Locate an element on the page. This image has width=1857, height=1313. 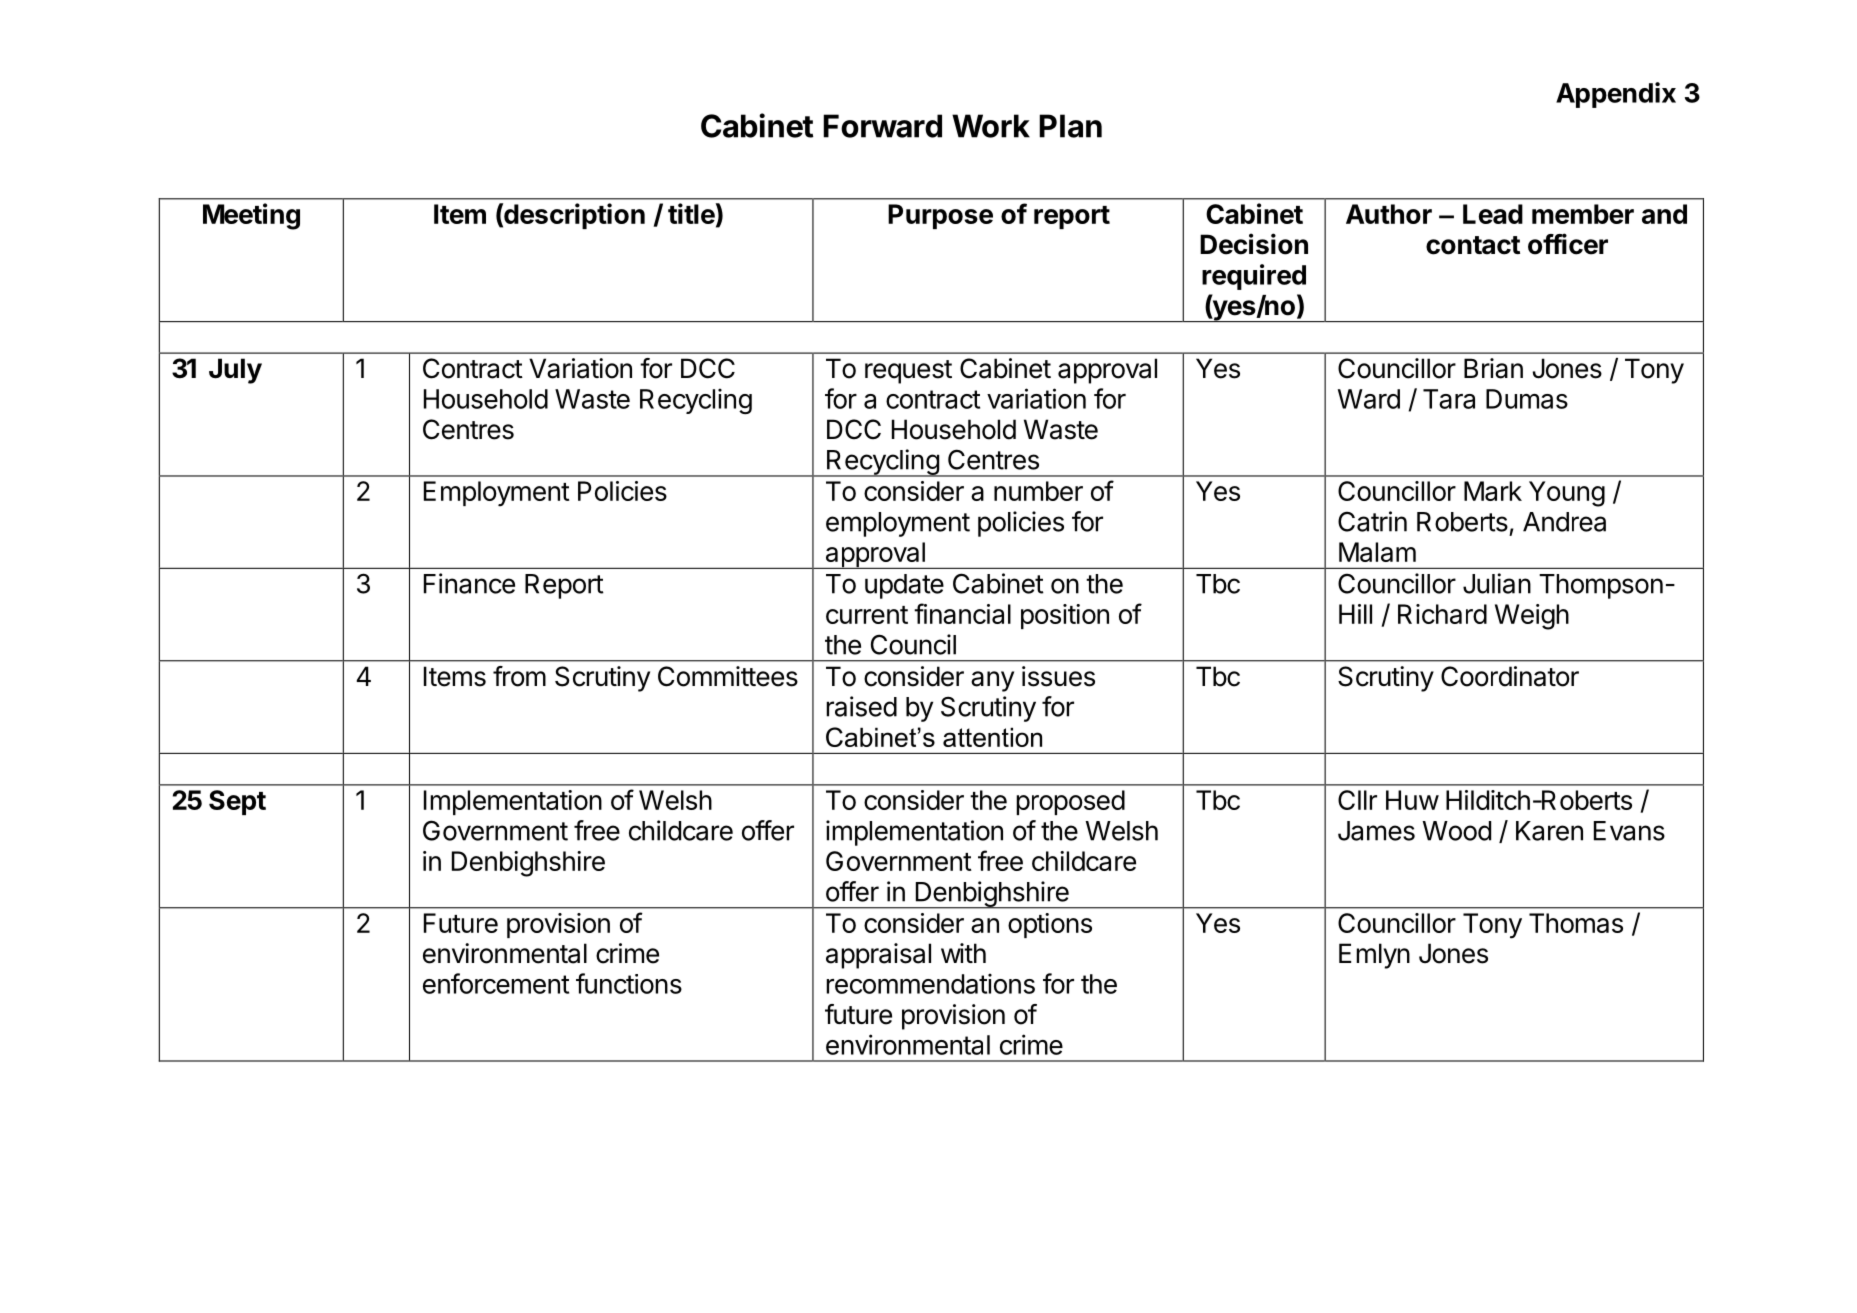
from is located at coordinates (519, 676).
